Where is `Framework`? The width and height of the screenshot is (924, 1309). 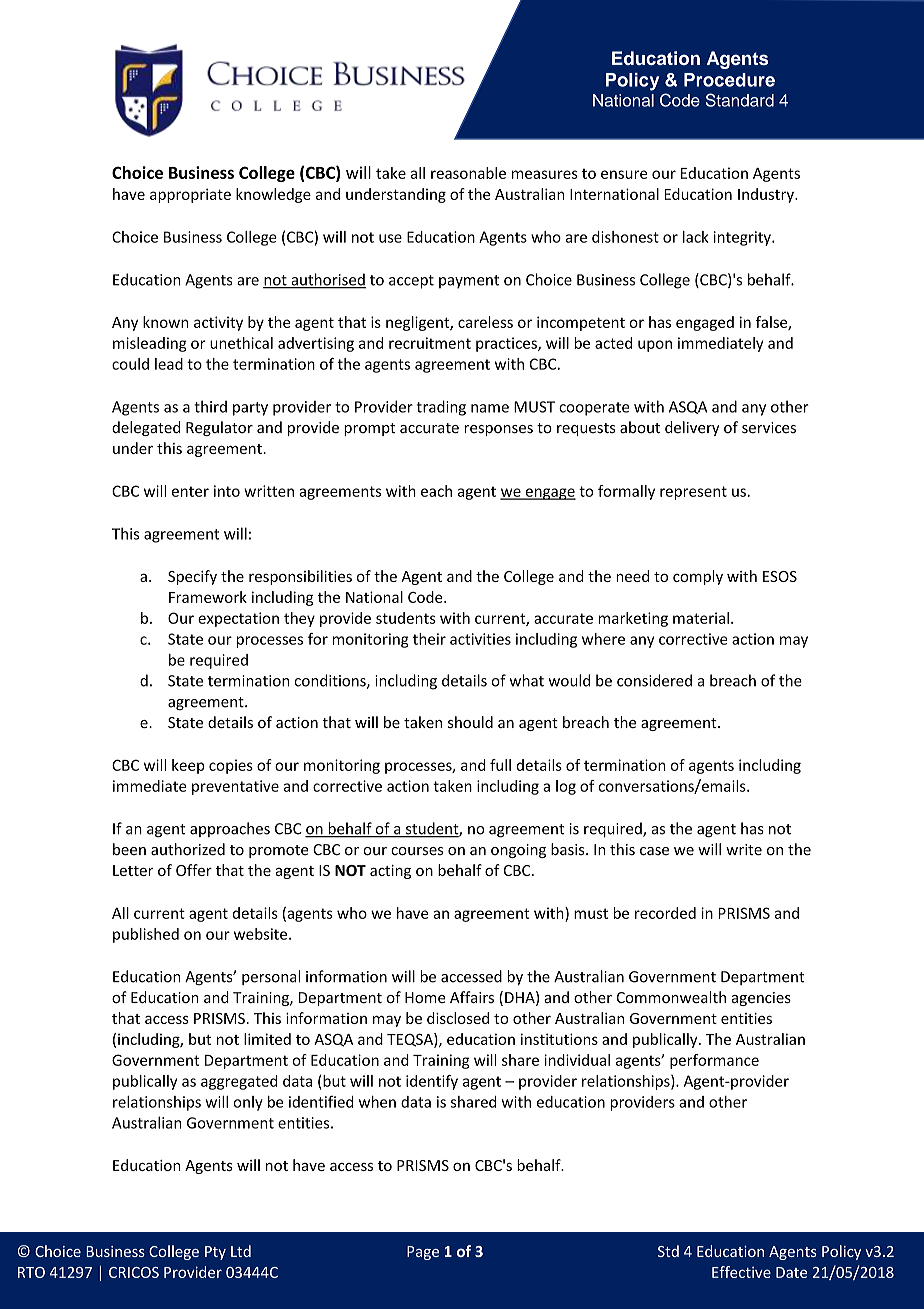
Framework is located at coordinates (208, 597).
